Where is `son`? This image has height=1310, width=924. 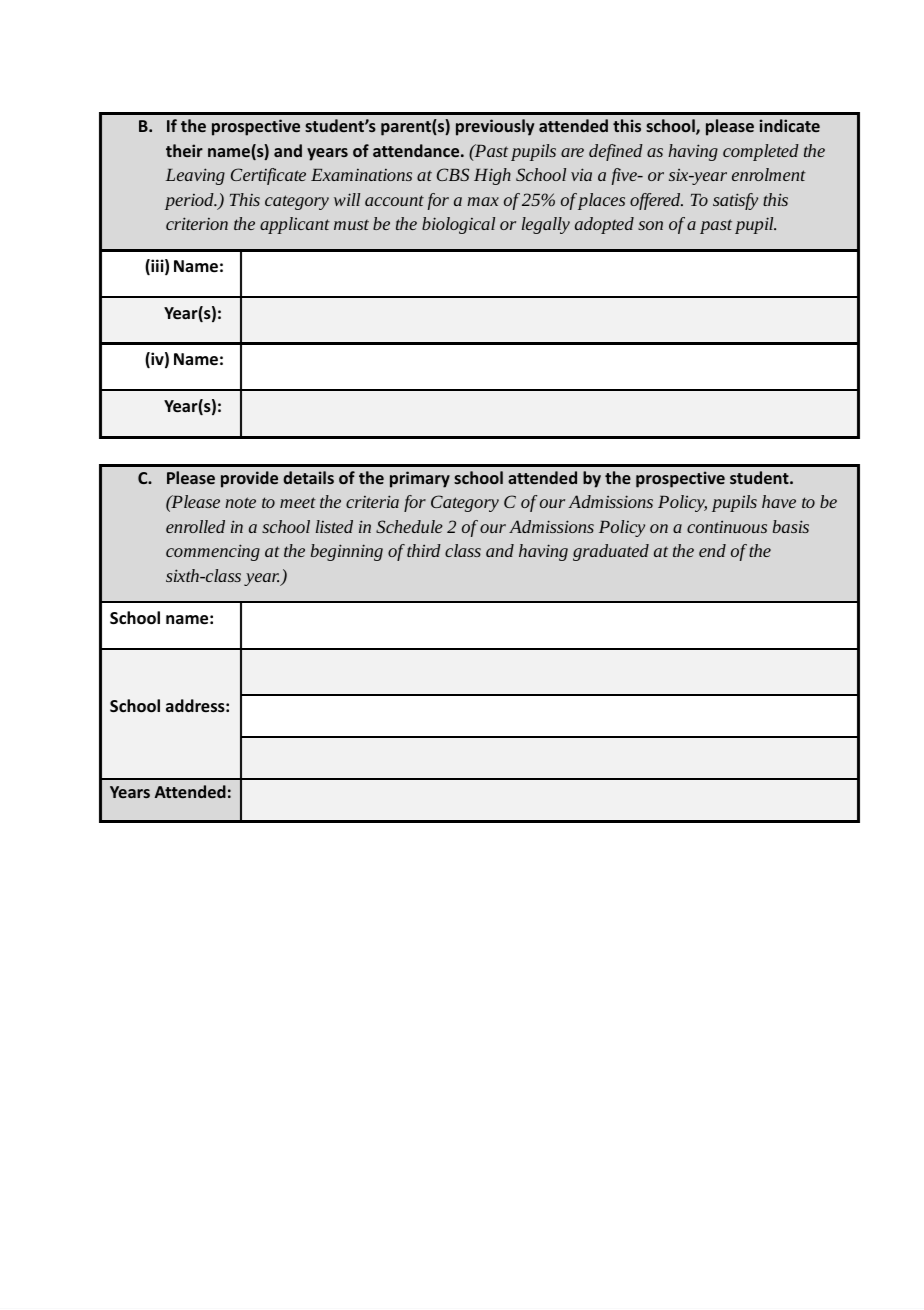
son is located at coordinates (650, 225).
